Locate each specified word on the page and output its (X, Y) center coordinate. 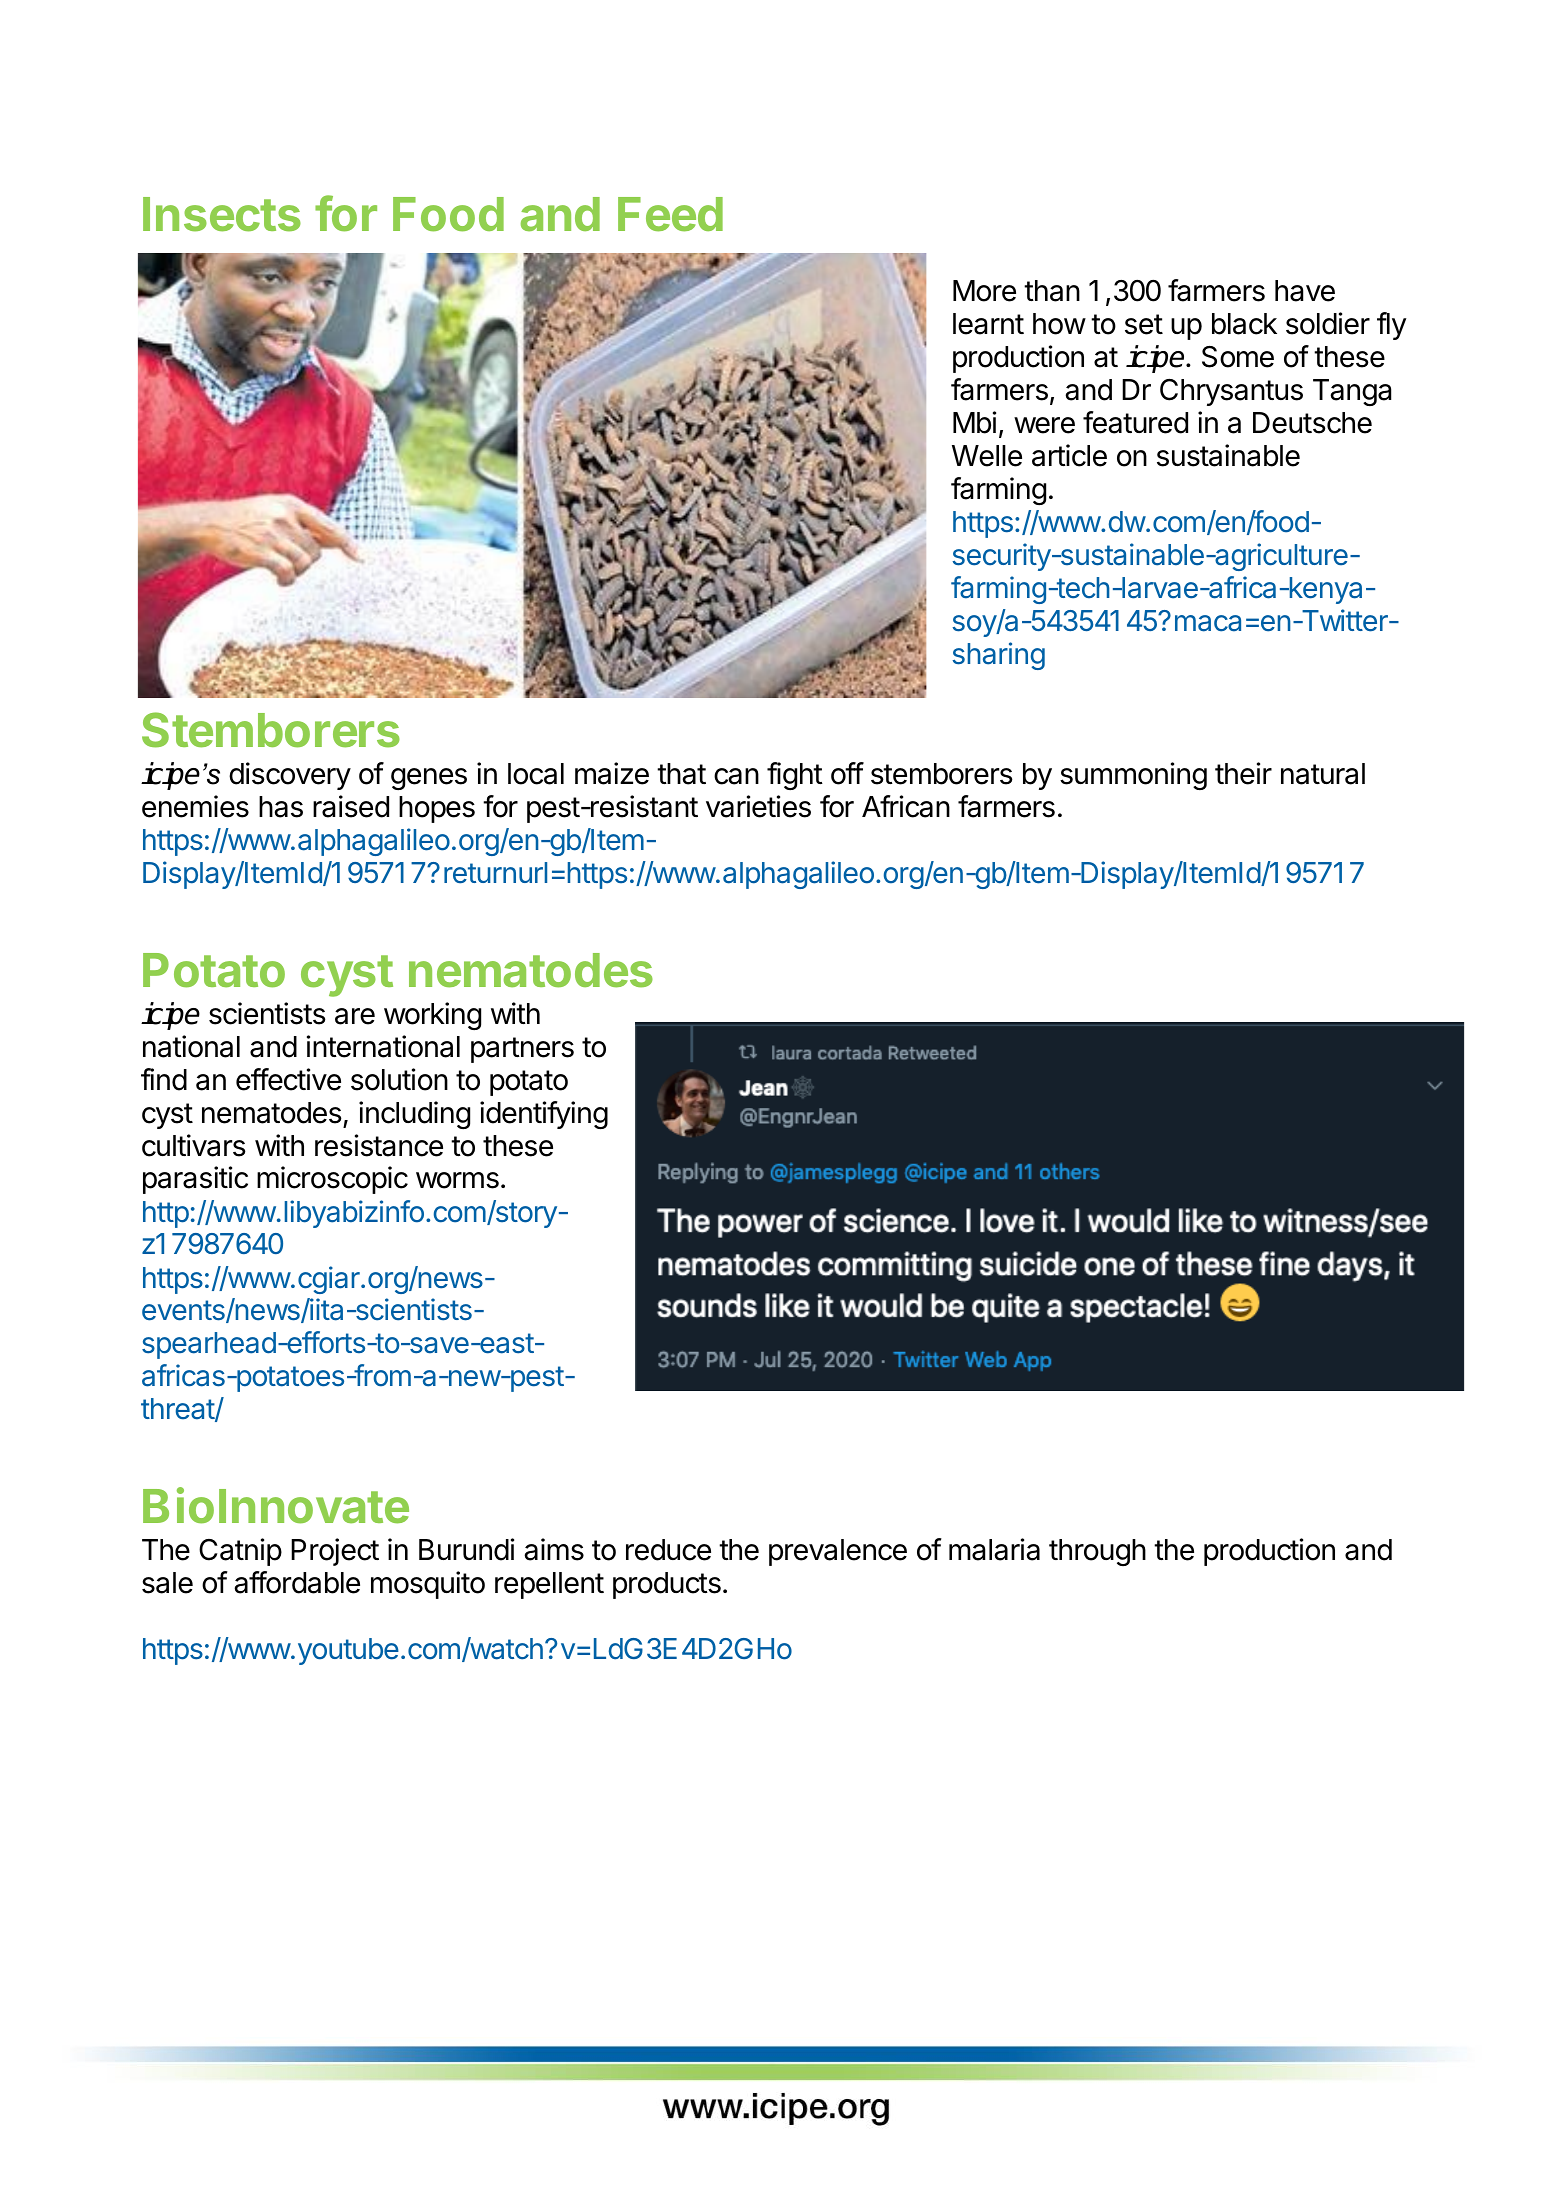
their (1243, 773)
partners (522, 1050)
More (984, 291)
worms (457, 1180)
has (281, 807)
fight (795, 776)
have (1305, 291)
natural (1323, 774)
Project (335, 1552)
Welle (987, 456)
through (1097, 1552)
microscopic (332, 1180)
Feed (670, 214)
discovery (290, 776)
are (355, 1016)
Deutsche (1312, 423)
